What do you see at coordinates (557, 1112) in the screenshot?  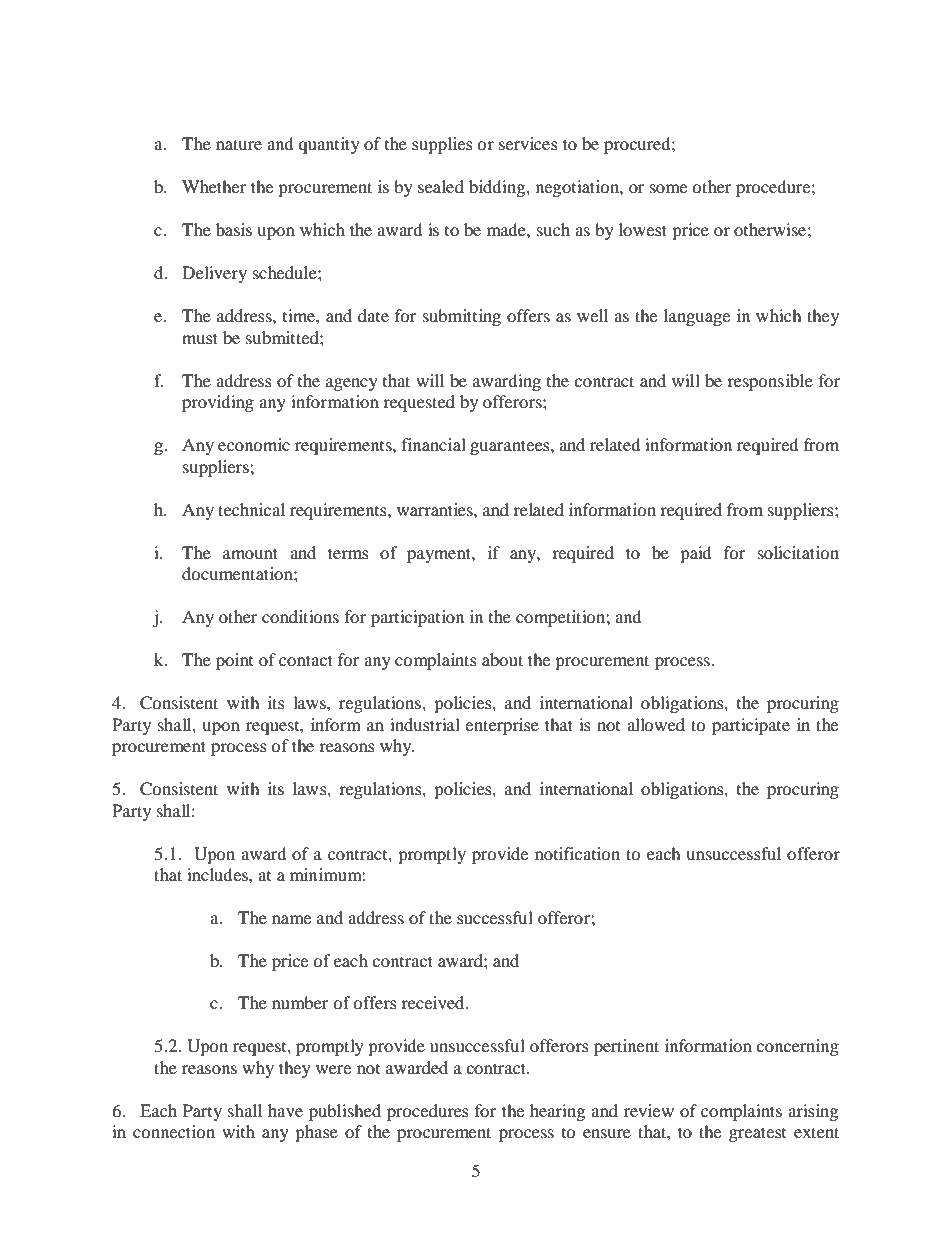 I see `hearing` at bounding box center [557, 1112].
